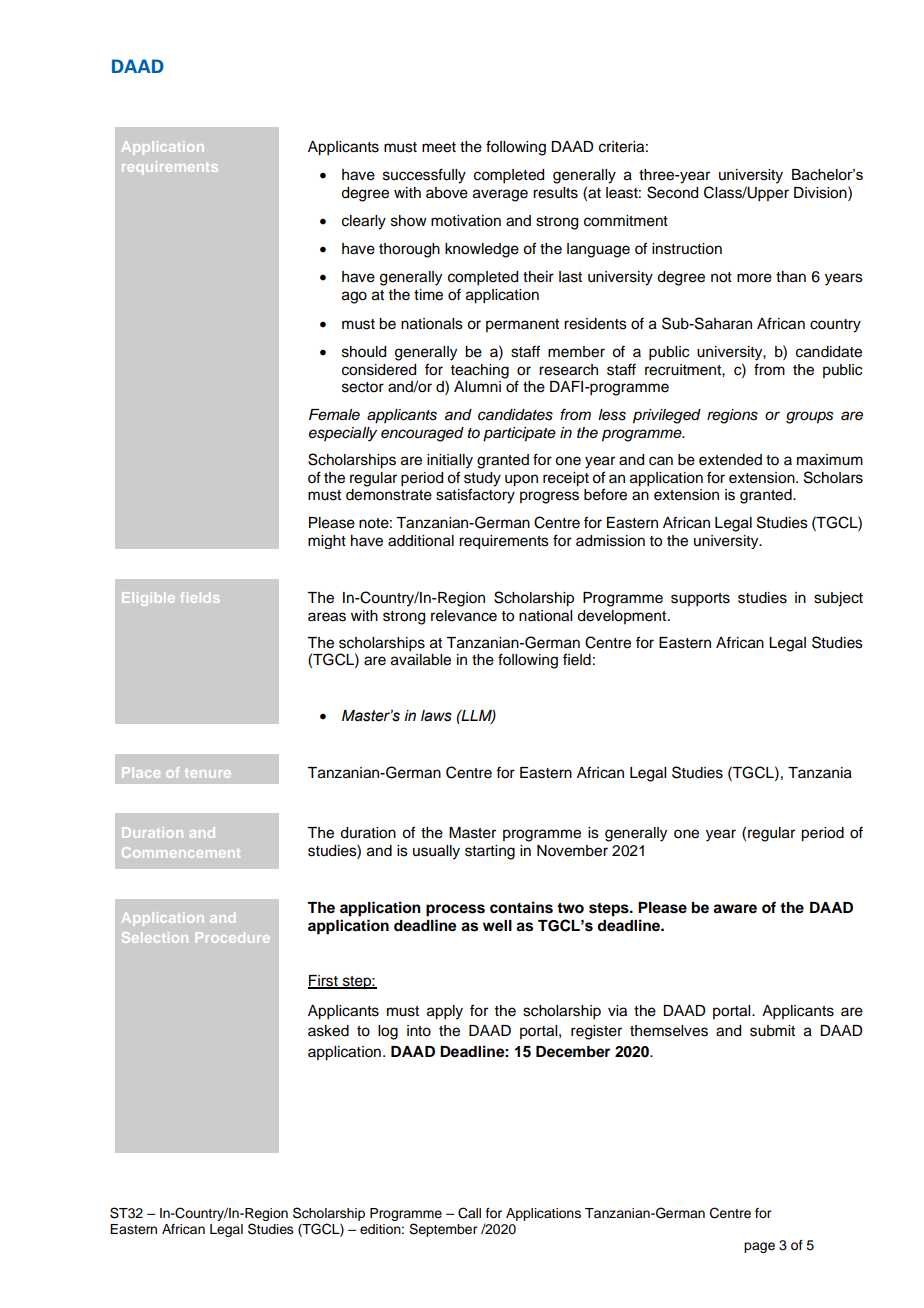 The width and height of the screenshot is (924, 1308). I want to click on satisfactory, so click(475, 496).
